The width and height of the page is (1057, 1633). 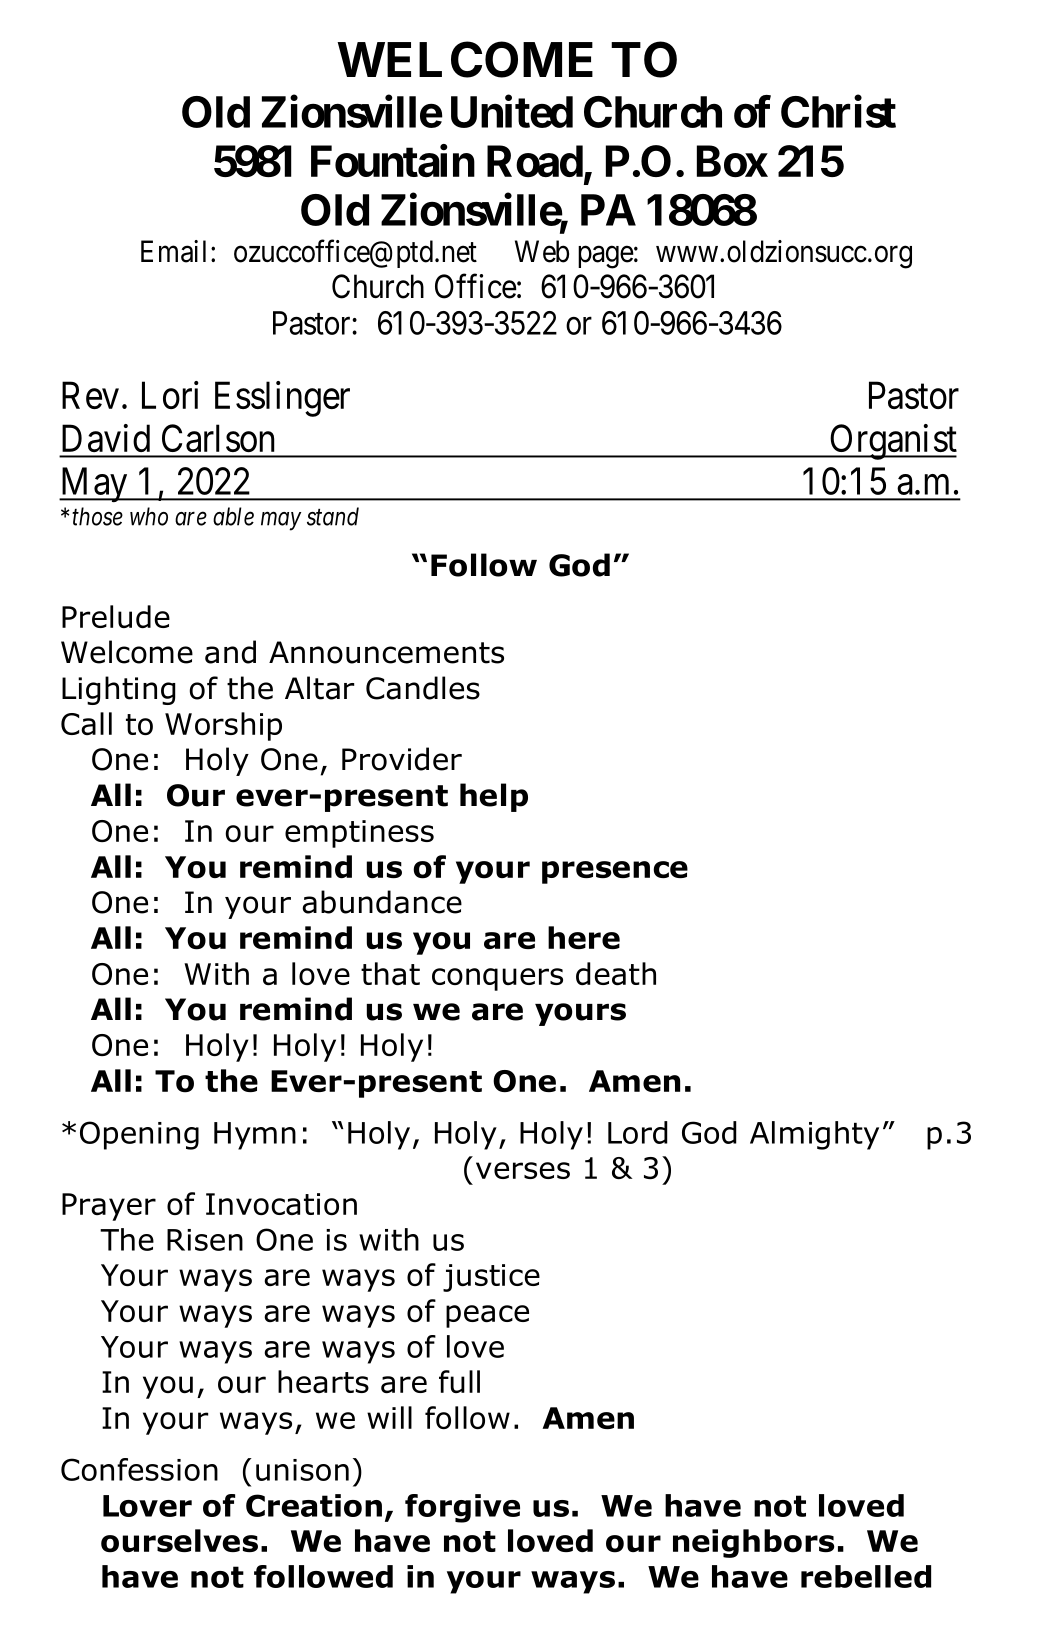 I want to click on Lord, so click(x=638, y=1132).
